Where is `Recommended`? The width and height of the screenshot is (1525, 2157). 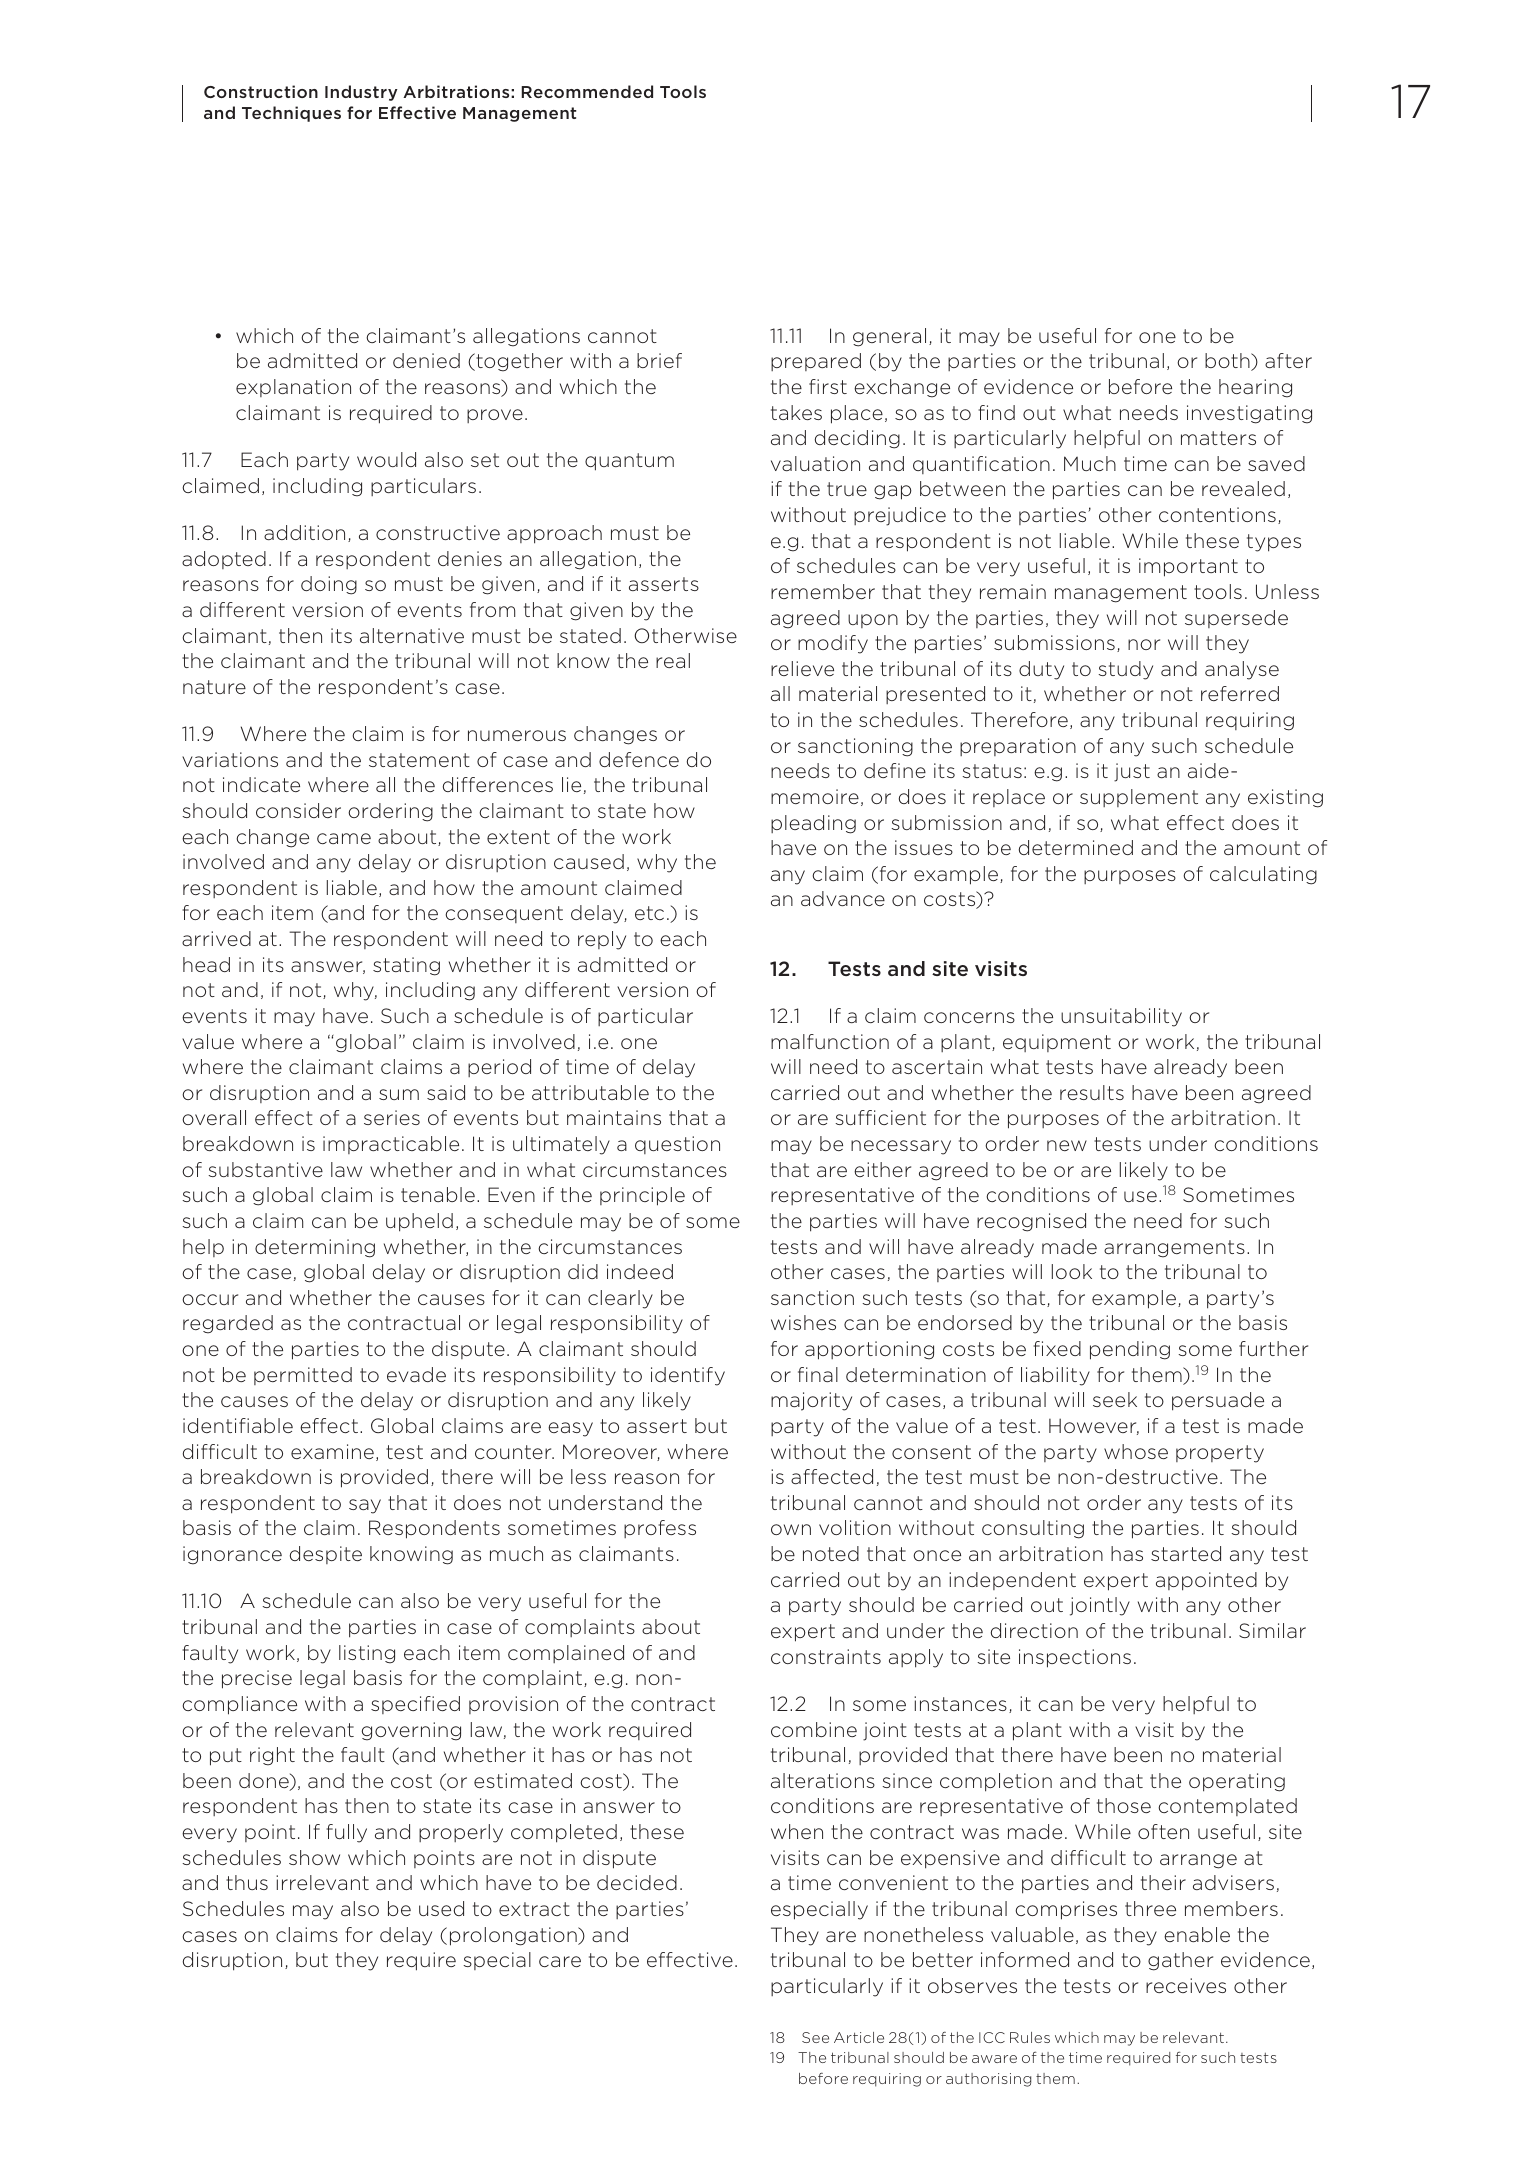
Recommended is located at coordinates (587, 91).
